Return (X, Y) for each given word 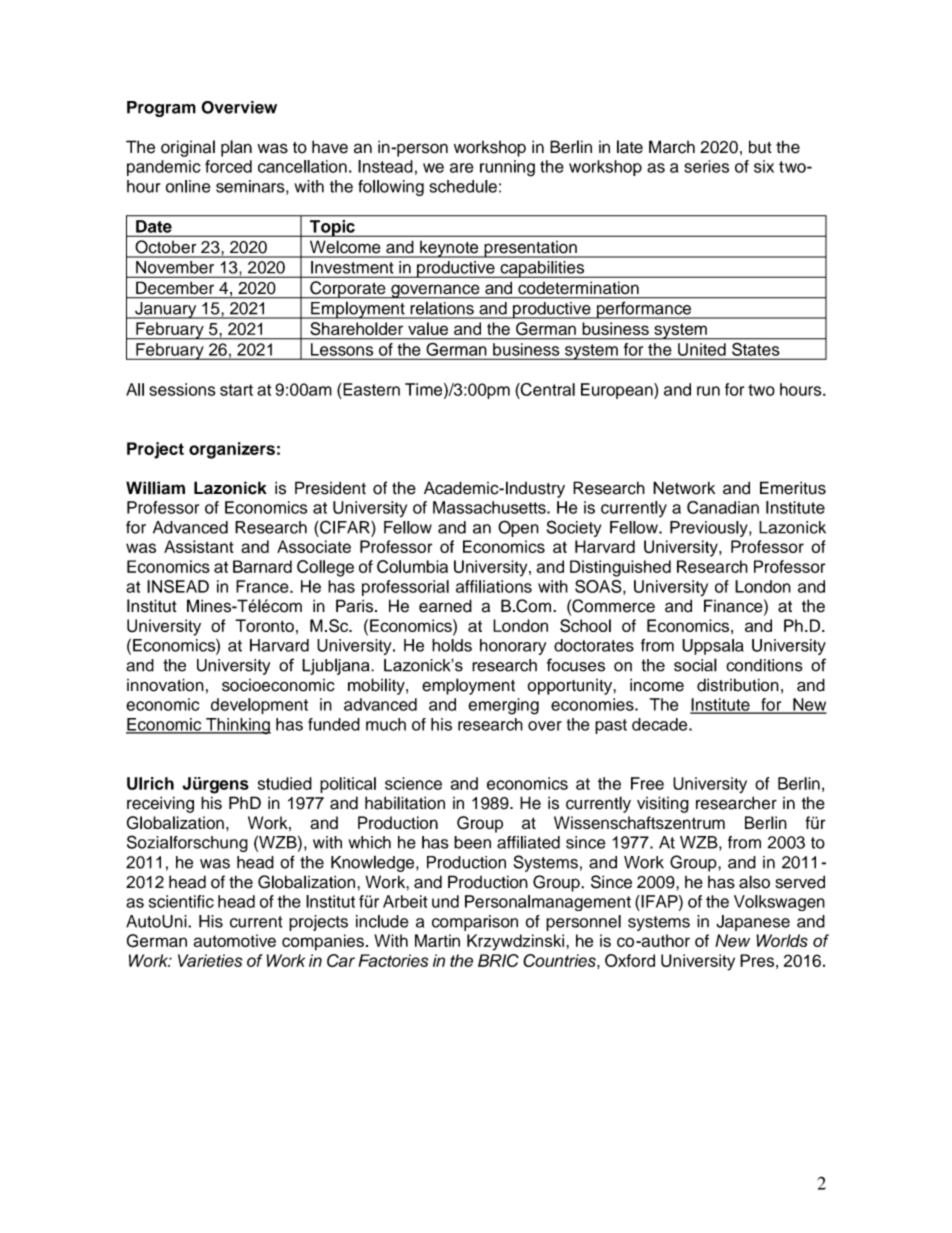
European (618, 391)
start (236, 390)
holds (452, 645)
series (706, 166)
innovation (165, 685)
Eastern (370, 389)
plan (236, 148)
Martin (437, 940)
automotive (234, 940)
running (507, 168)
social (695, 665)
